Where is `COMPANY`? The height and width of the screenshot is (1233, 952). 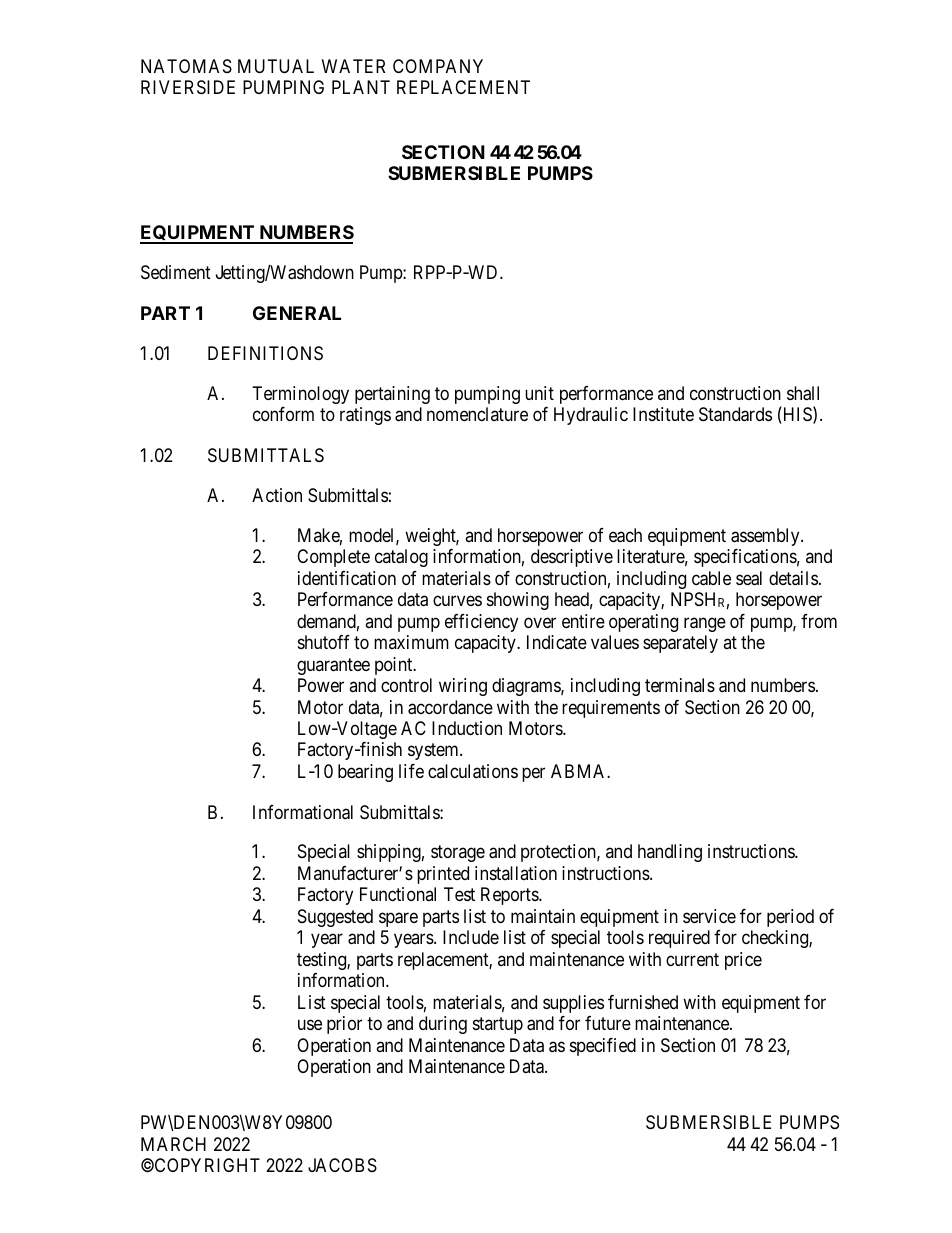
COMPANY is located at coordinates (438, 66).
